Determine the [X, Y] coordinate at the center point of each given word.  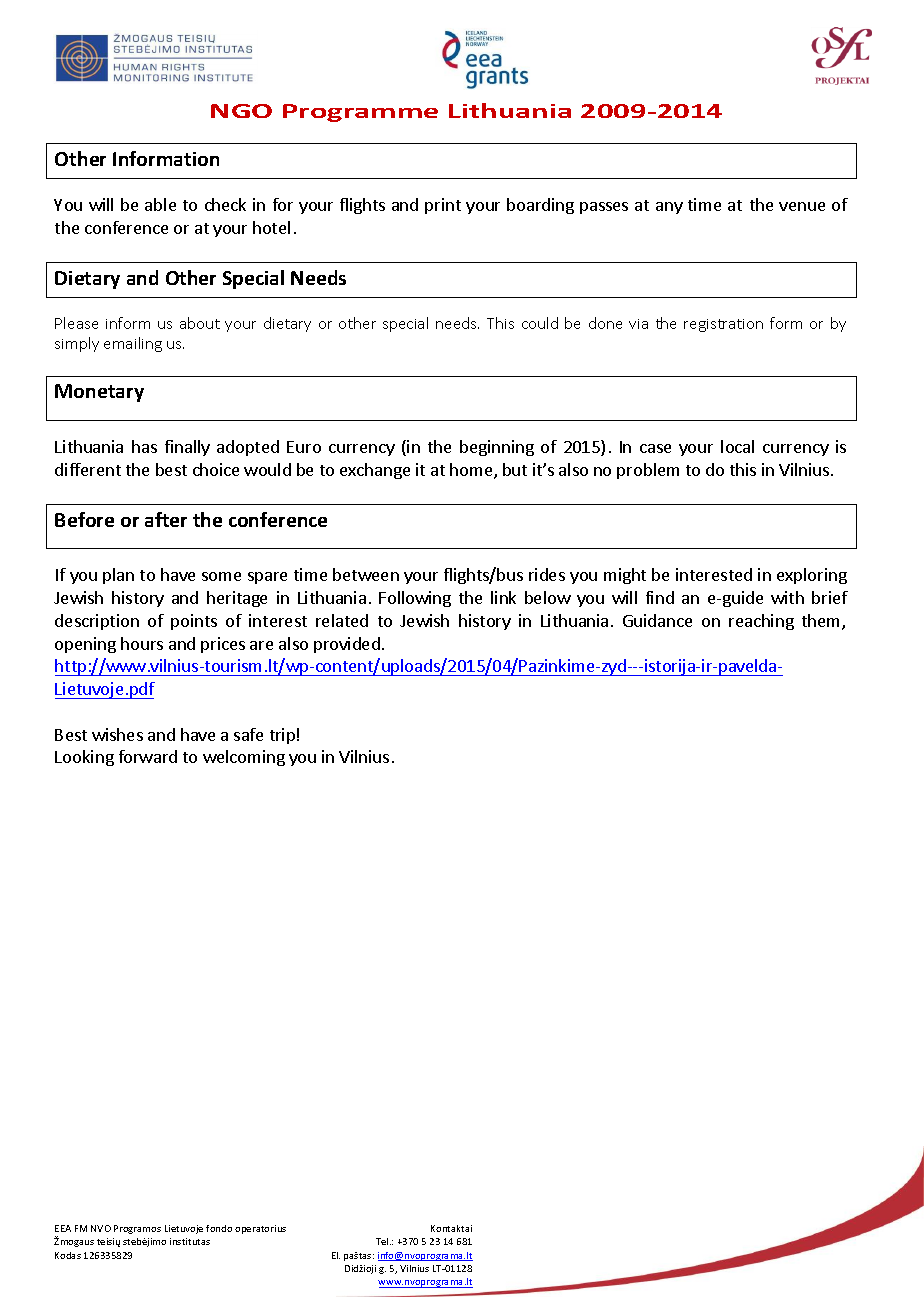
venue [802, 206]
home [472, 471]
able [160, 204]
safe [248, 734]
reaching [761, 622]
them [822, 622]
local [737, 446]
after [166, 519]
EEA [63, 1228]
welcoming [244, 758]
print [443, 206]
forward [148, 756]
